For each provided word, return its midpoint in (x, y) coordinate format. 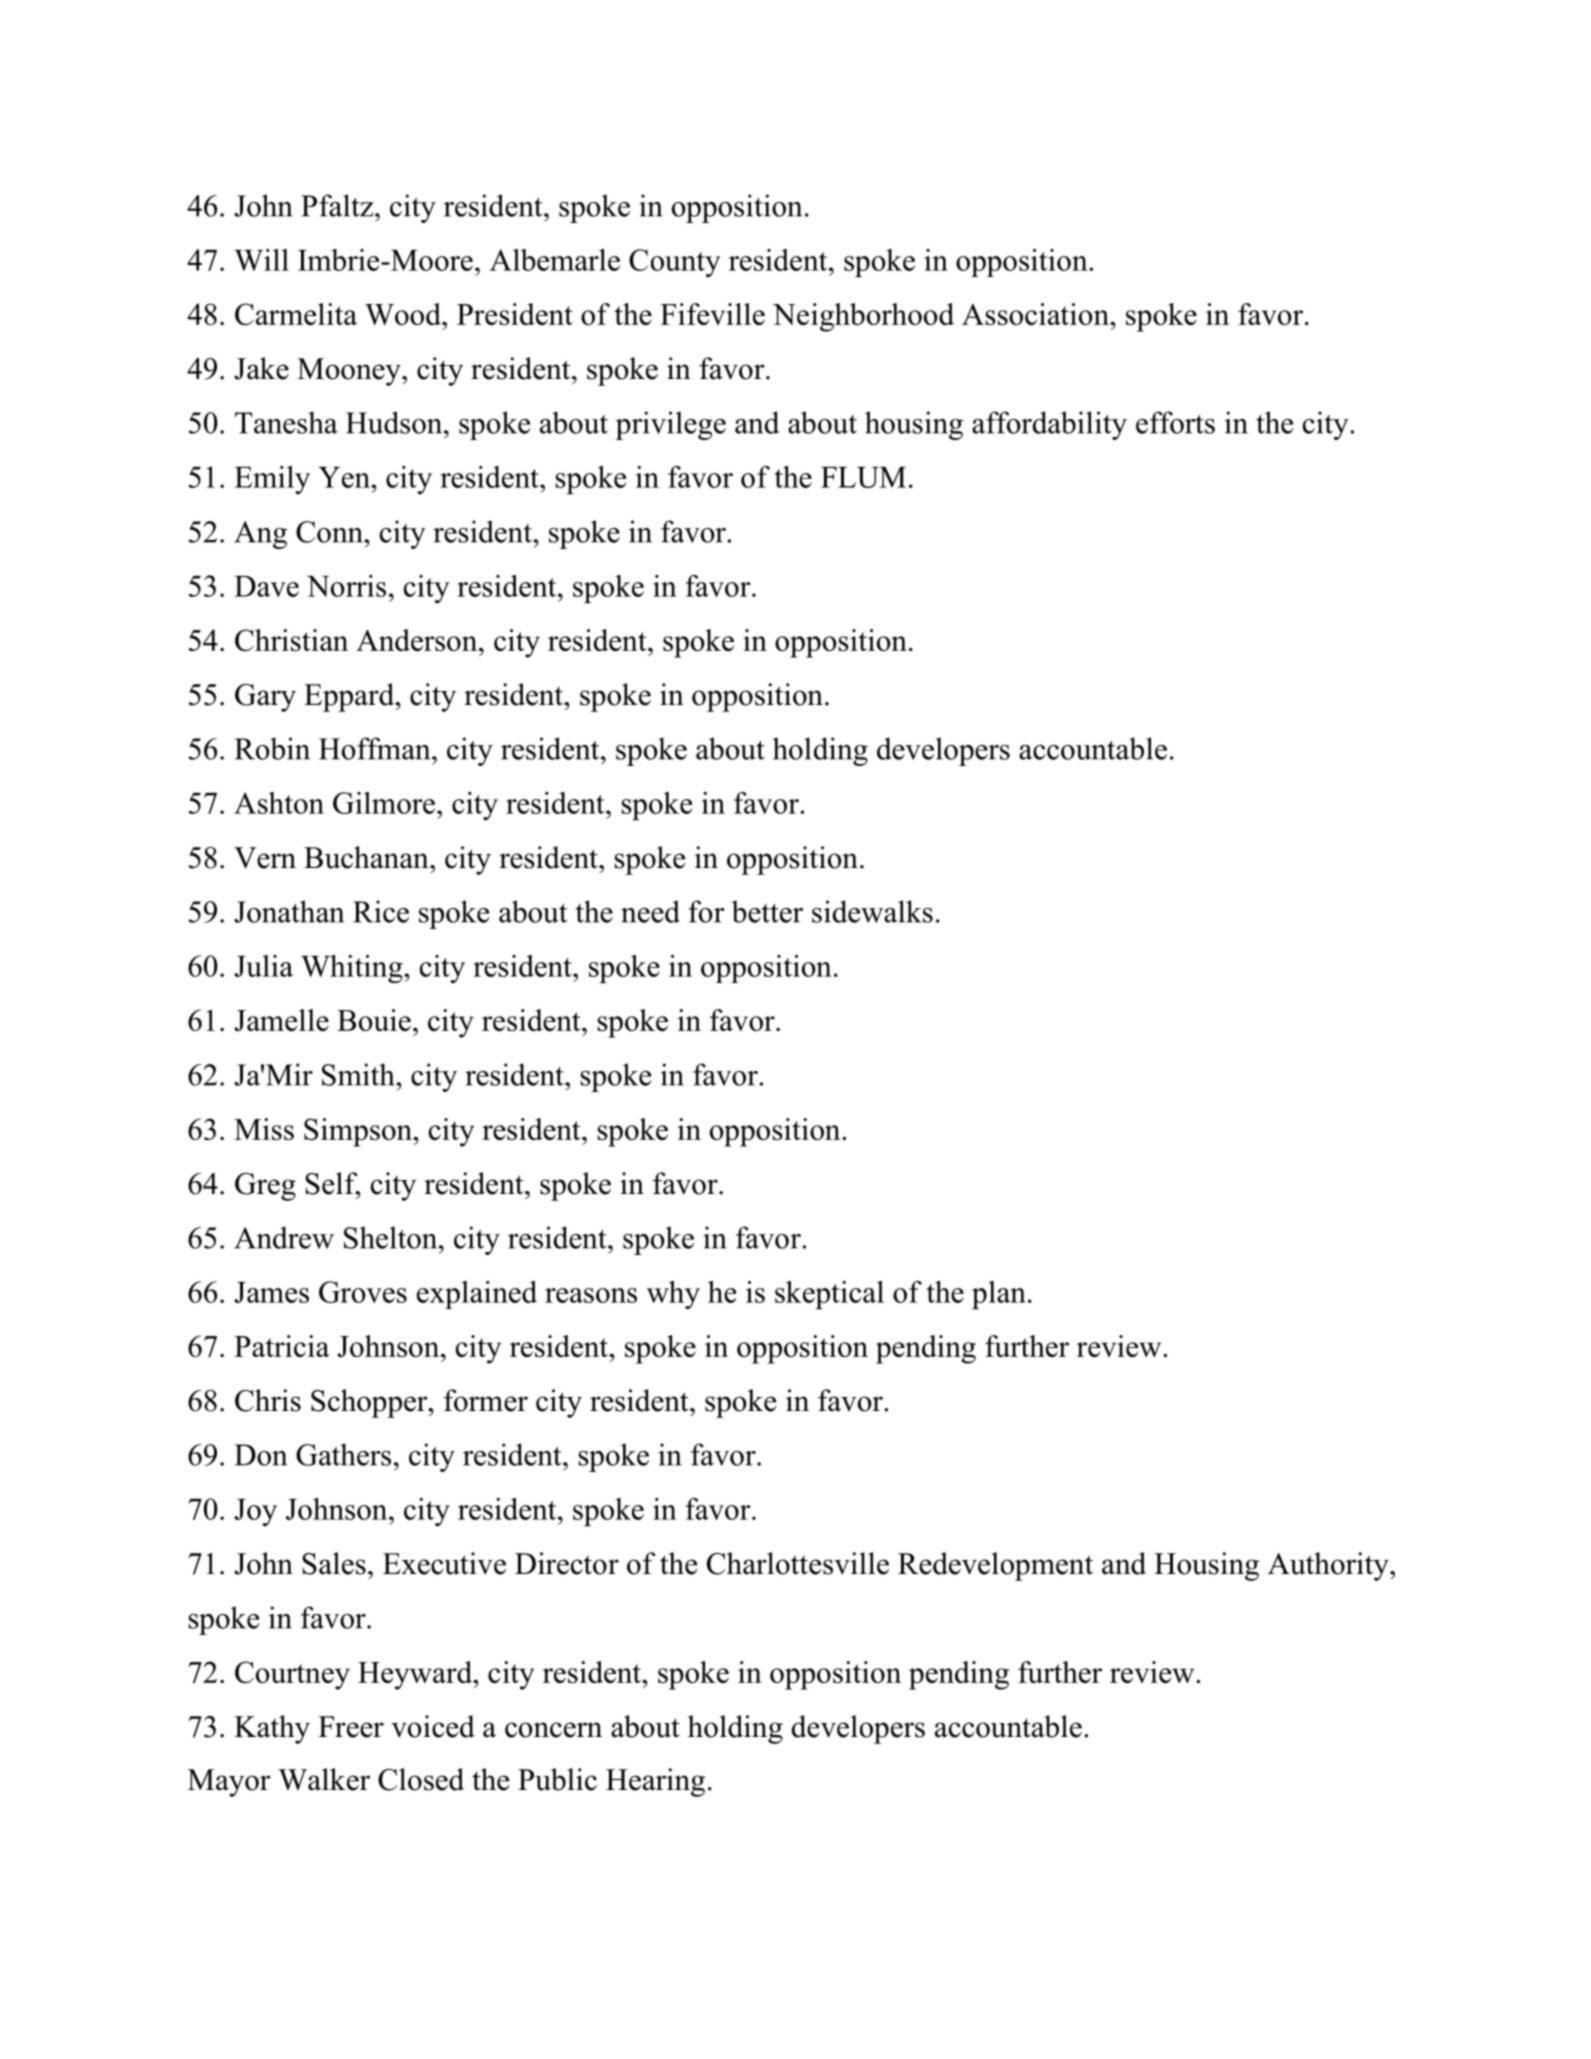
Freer (351, 1727)
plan (999, 1295)
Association (1036, 314)
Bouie (374, 1020)
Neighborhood (863, 317)
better (767, 911)
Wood (404, 314)
